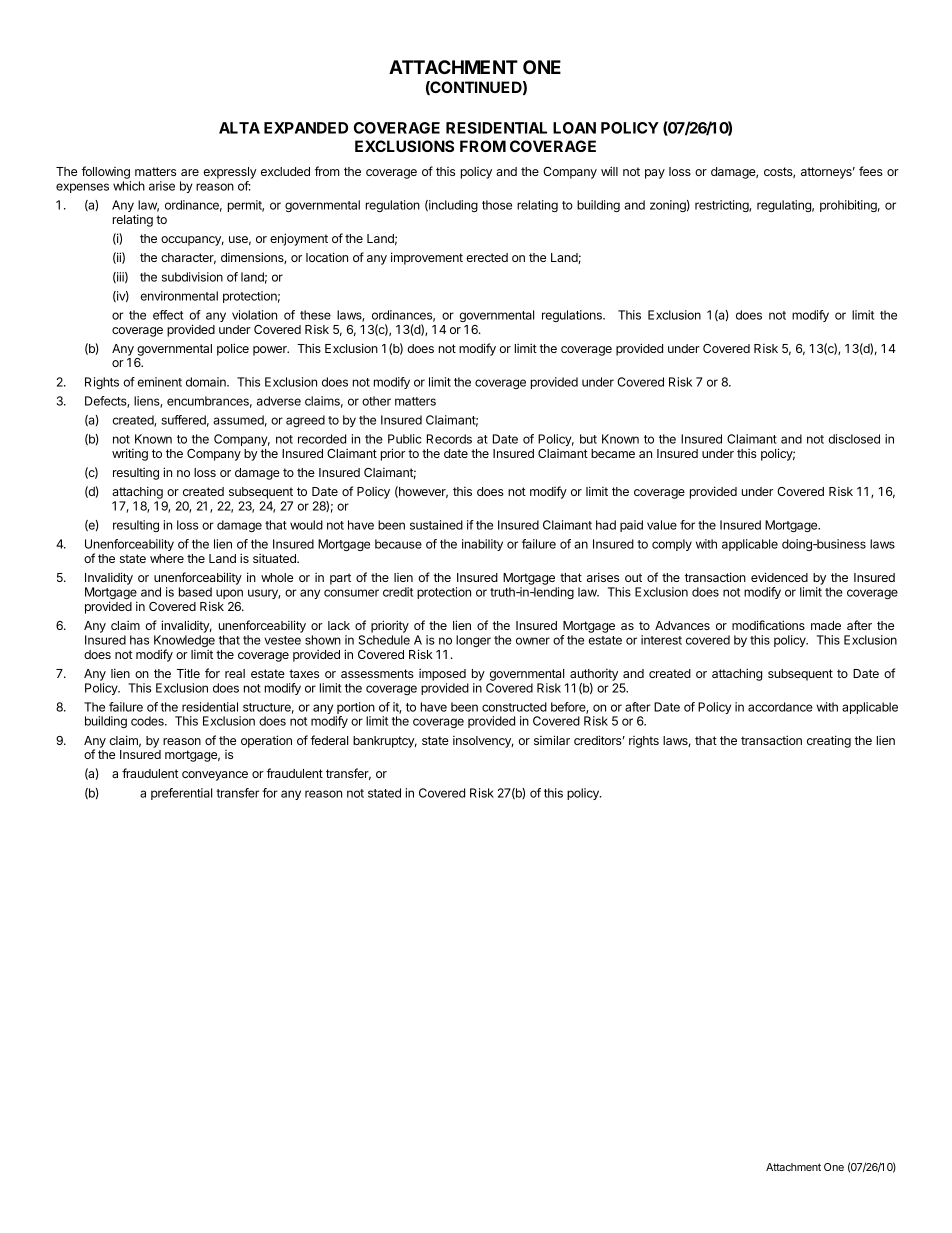 The image size is (952, 1233). I want to click on longer, so click(473, 641).
